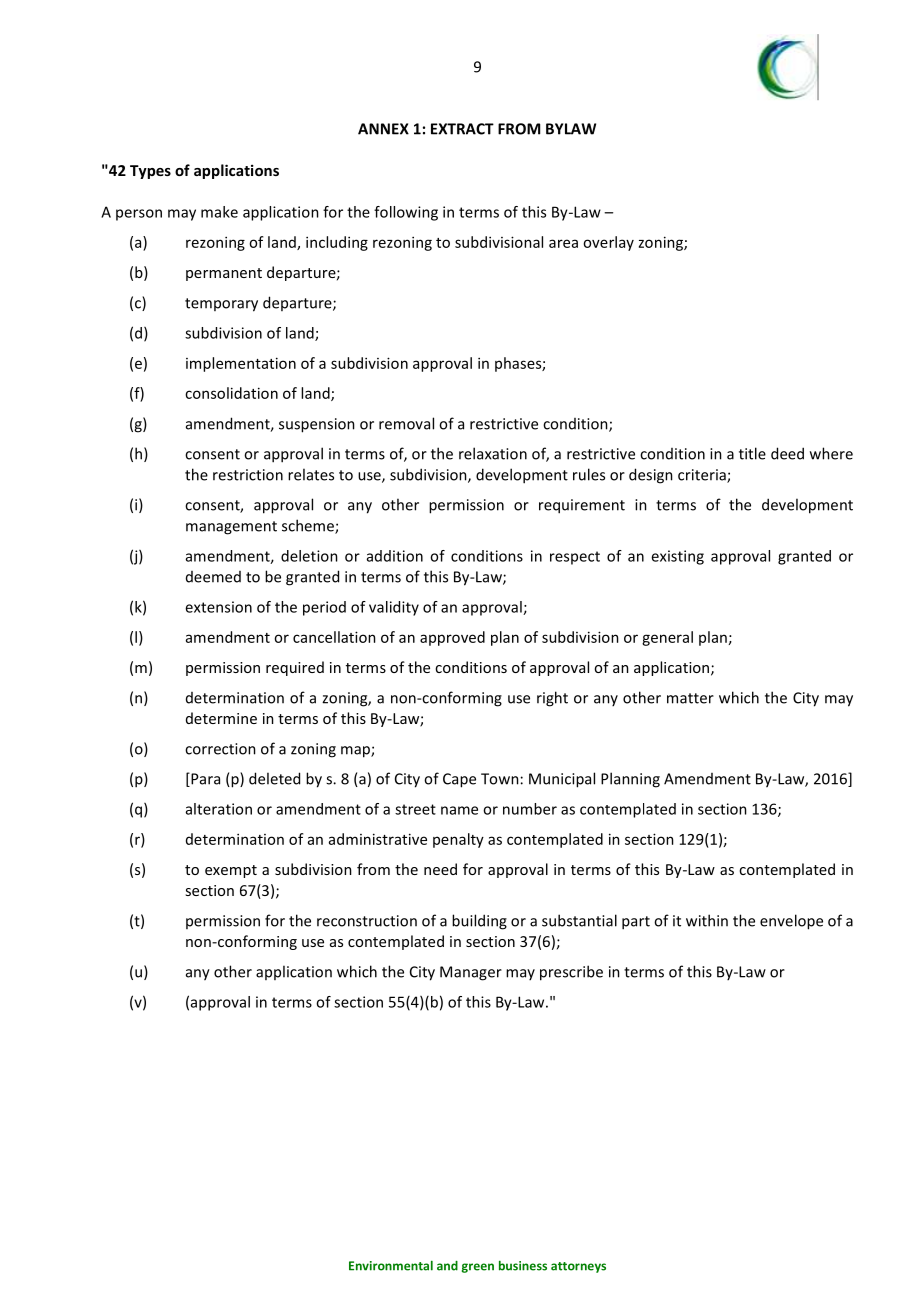  Describe the element at coordinates (493, 453) in the image. I see `relaxation` at that location.
